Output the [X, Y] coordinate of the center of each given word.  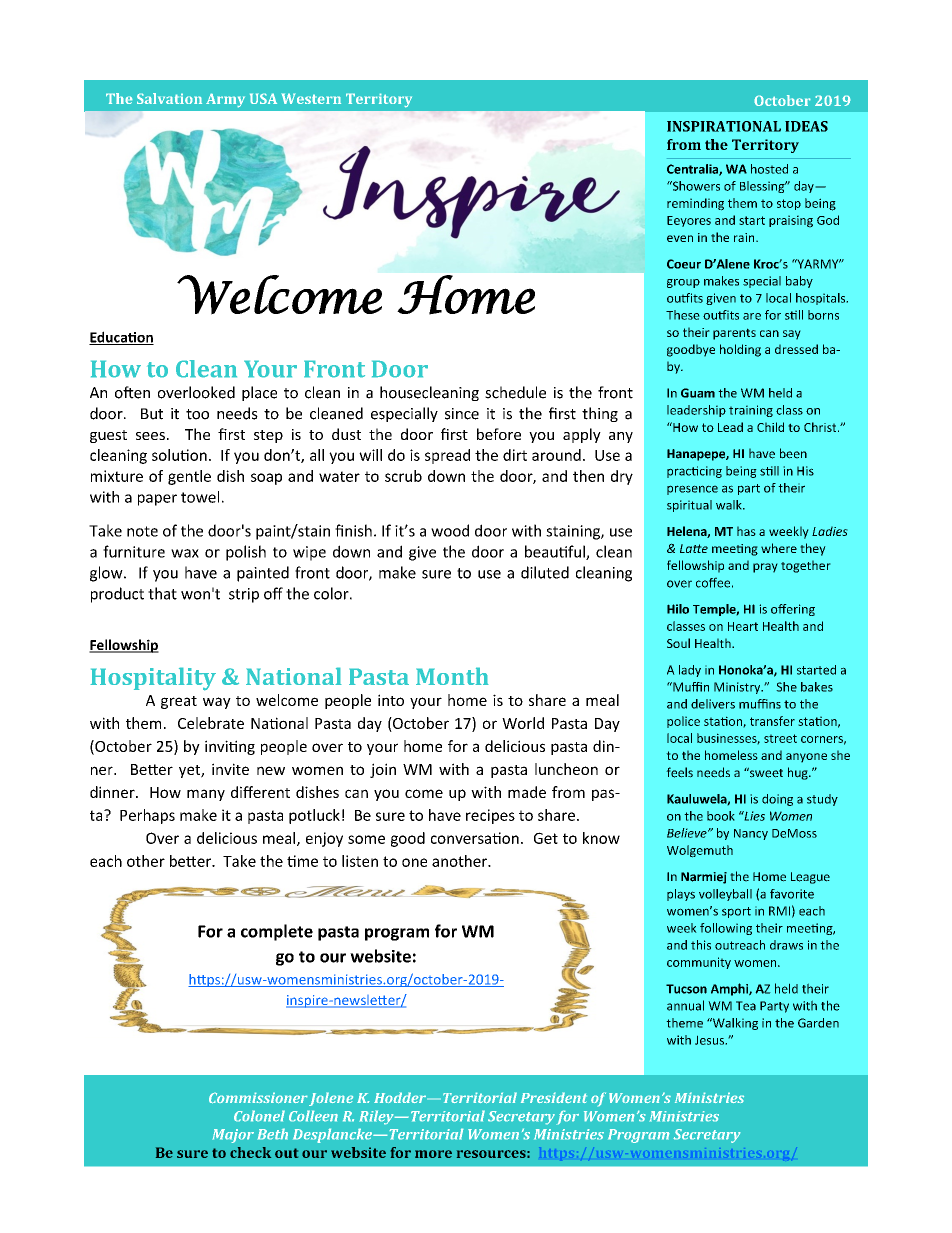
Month [452, 676]
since [462, 414]
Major [233, 1136]
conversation [475, 838]
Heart [743, 626]
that [162, 593]
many [206, 795]
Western [311, 98]
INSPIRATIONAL [724, 126]
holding [740, 350]
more [433, 1154]
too [197, 414]
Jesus [711, 1040]
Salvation [169, 98]
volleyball [725, 895]
